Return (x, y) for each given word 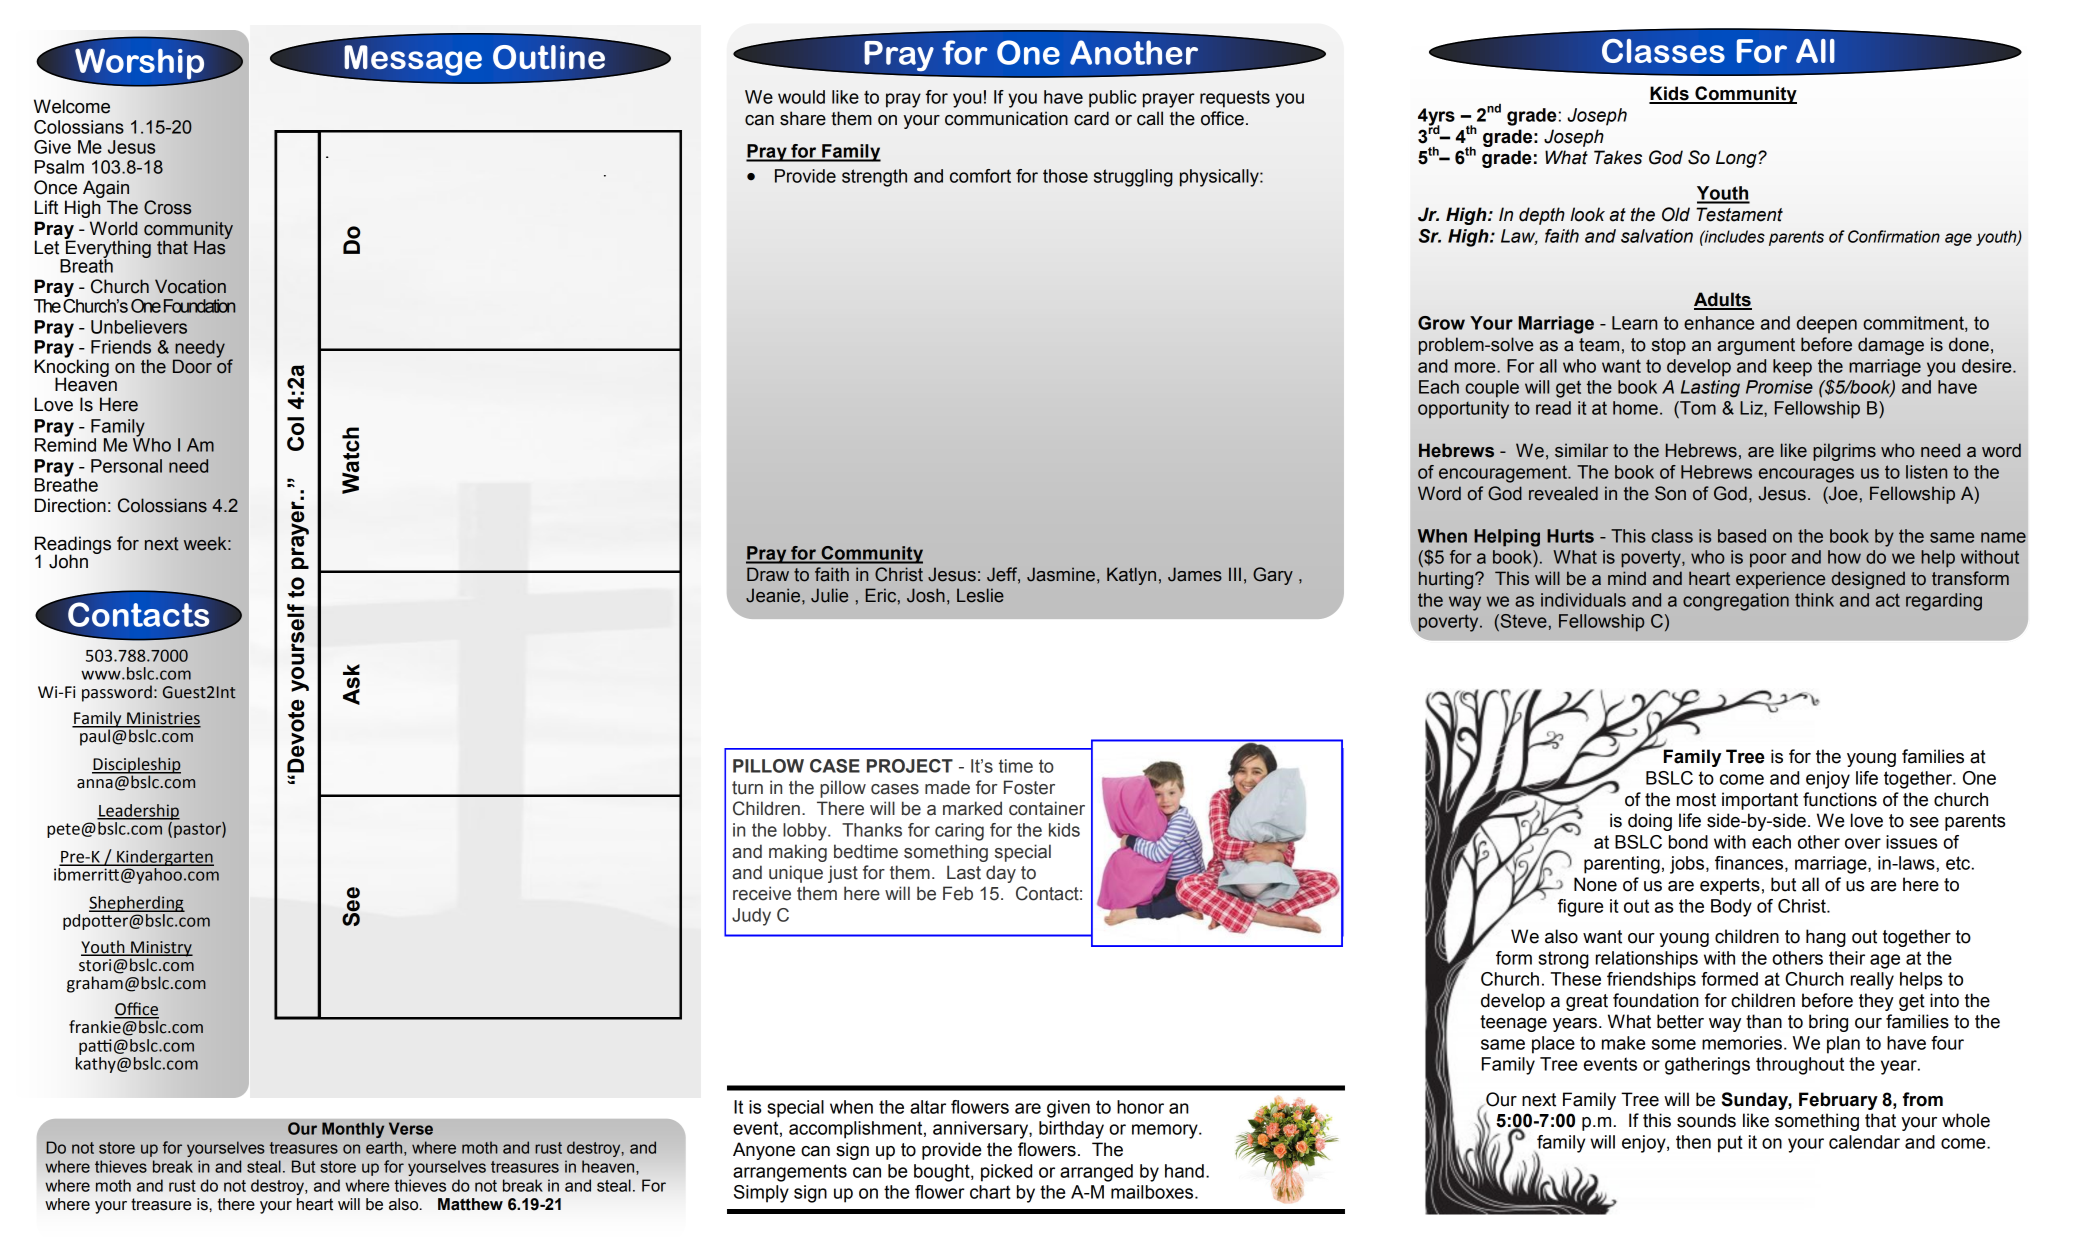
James (1195, 574)
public (1113, 99)
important (1760, 801)
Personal (126, 466)
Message (412, 61)
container (1047, 808)
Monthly (353, 1130)
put (1730, 1144)
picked (1006, 1173)
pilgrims (1844, 452)
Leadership (138, 812)
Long (1737, 159)
